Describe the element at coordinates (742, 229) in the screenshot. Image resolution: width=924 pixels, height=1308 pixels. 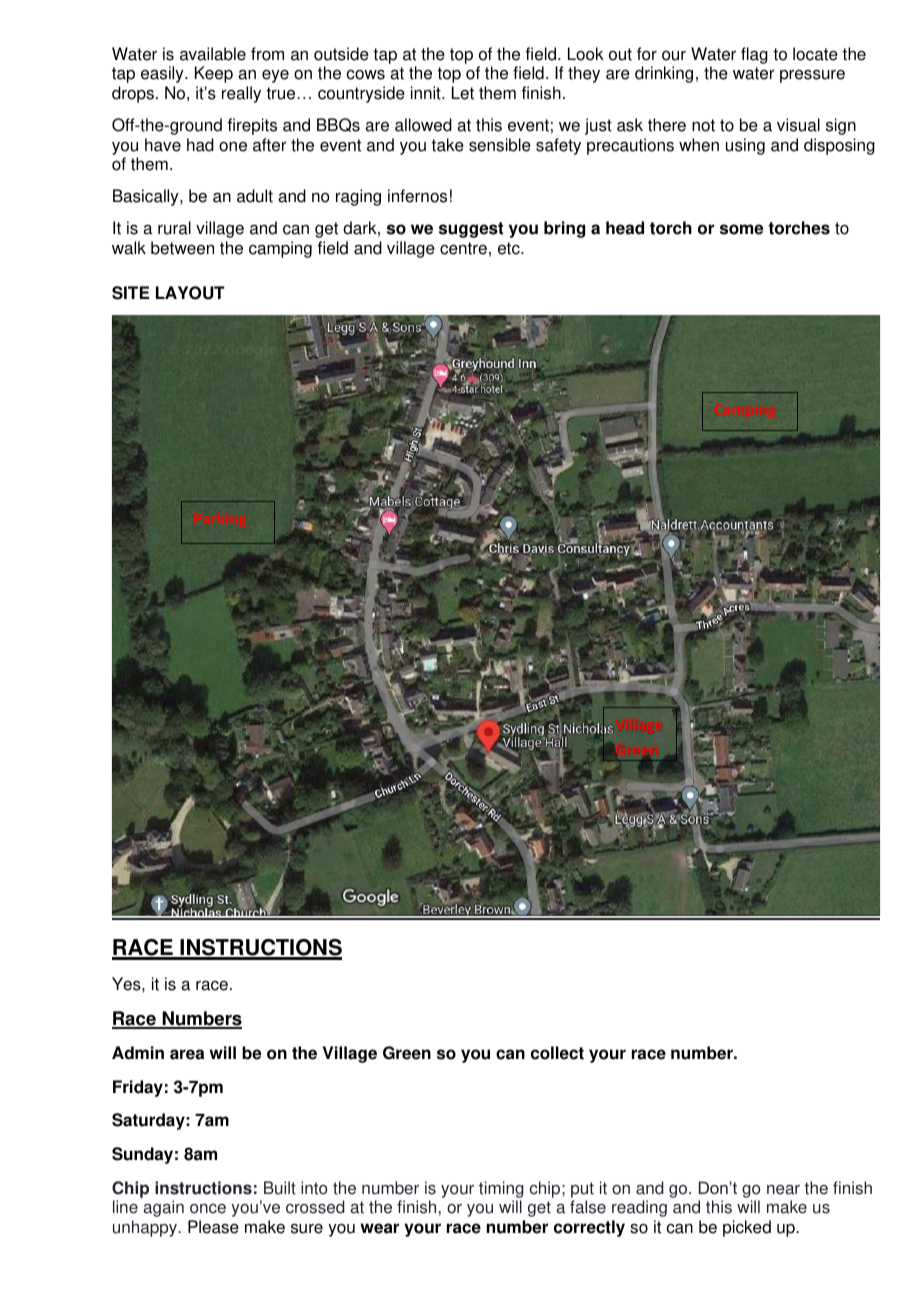
I see `some` at that location.
